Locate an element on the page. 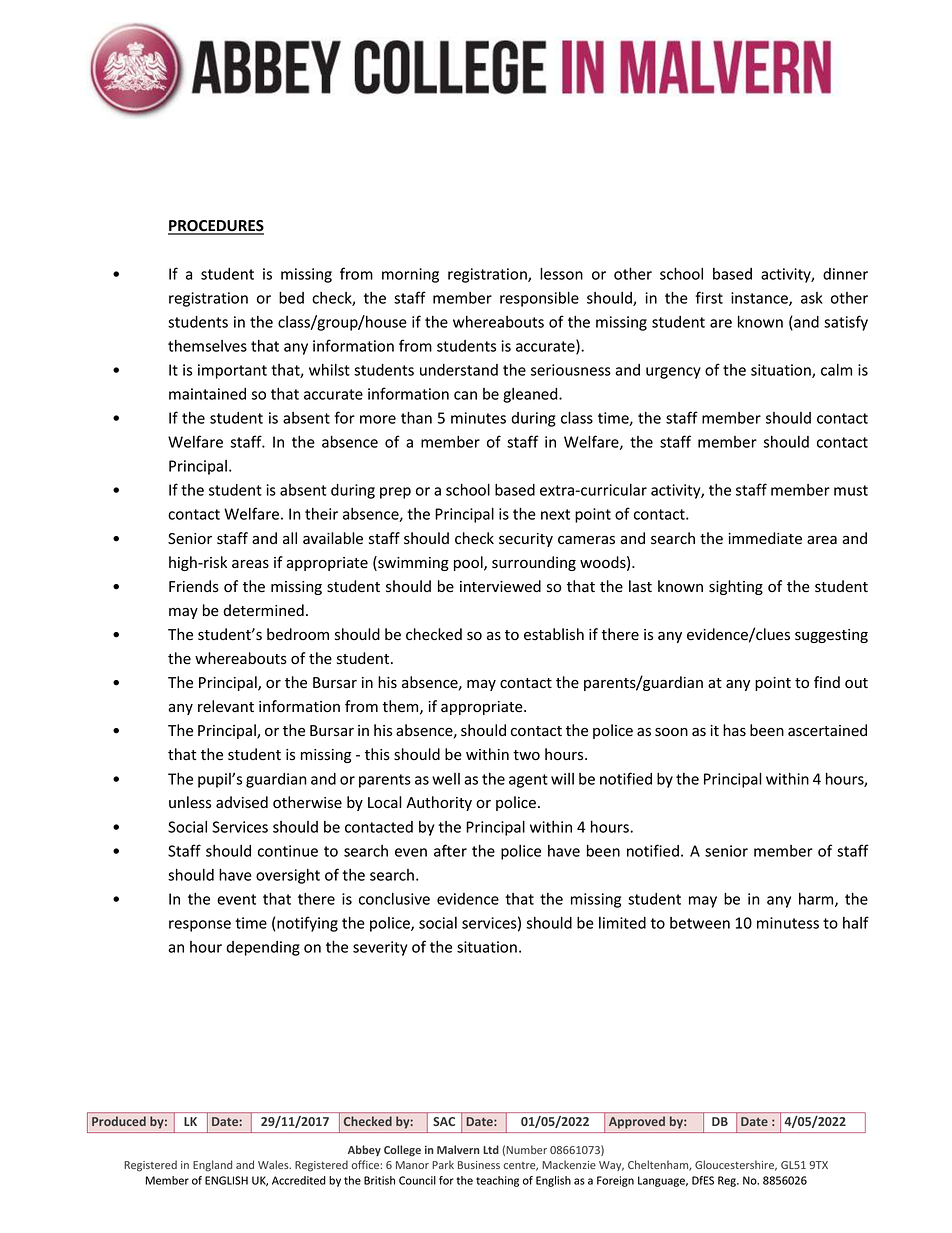  Ltd is located at coordinates (491, 1149).
